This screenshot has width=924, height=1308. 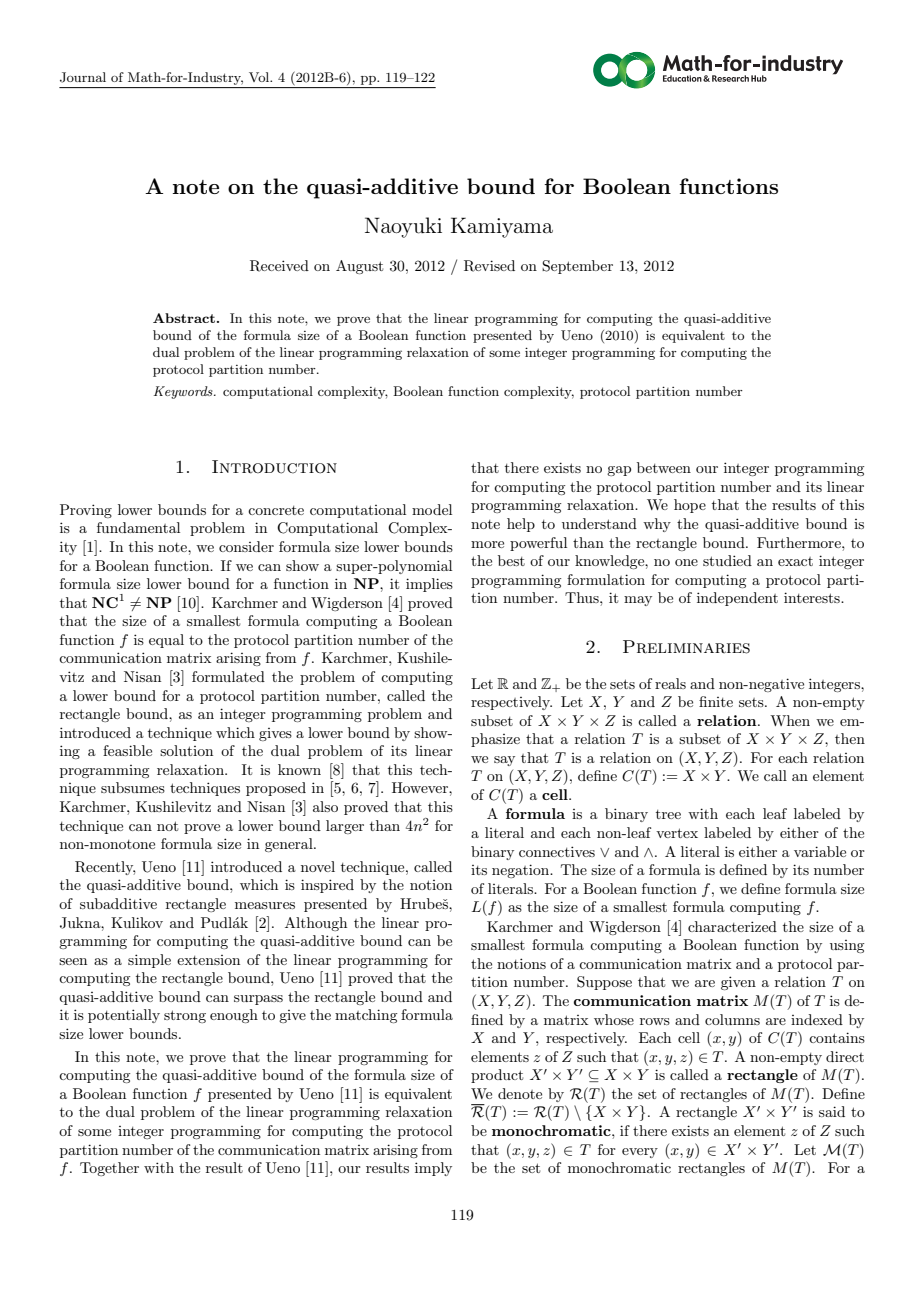 What do you see at coordinates (109, 1169) in the screenshot?
I see `Together` at bounding box center [109, 1169].
